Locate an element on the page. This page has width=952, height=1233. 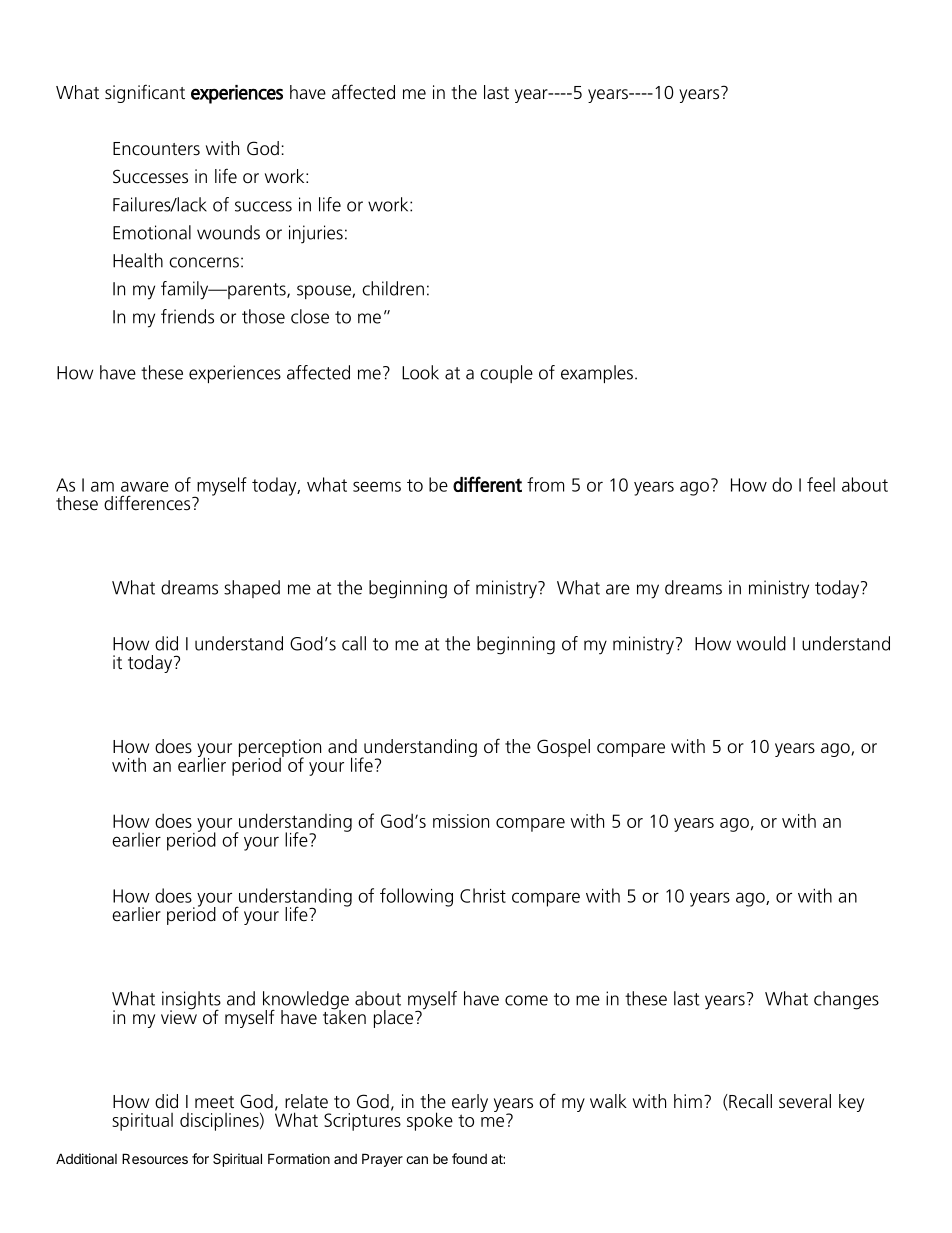
Gospel is located at coordinates (563, 748).
